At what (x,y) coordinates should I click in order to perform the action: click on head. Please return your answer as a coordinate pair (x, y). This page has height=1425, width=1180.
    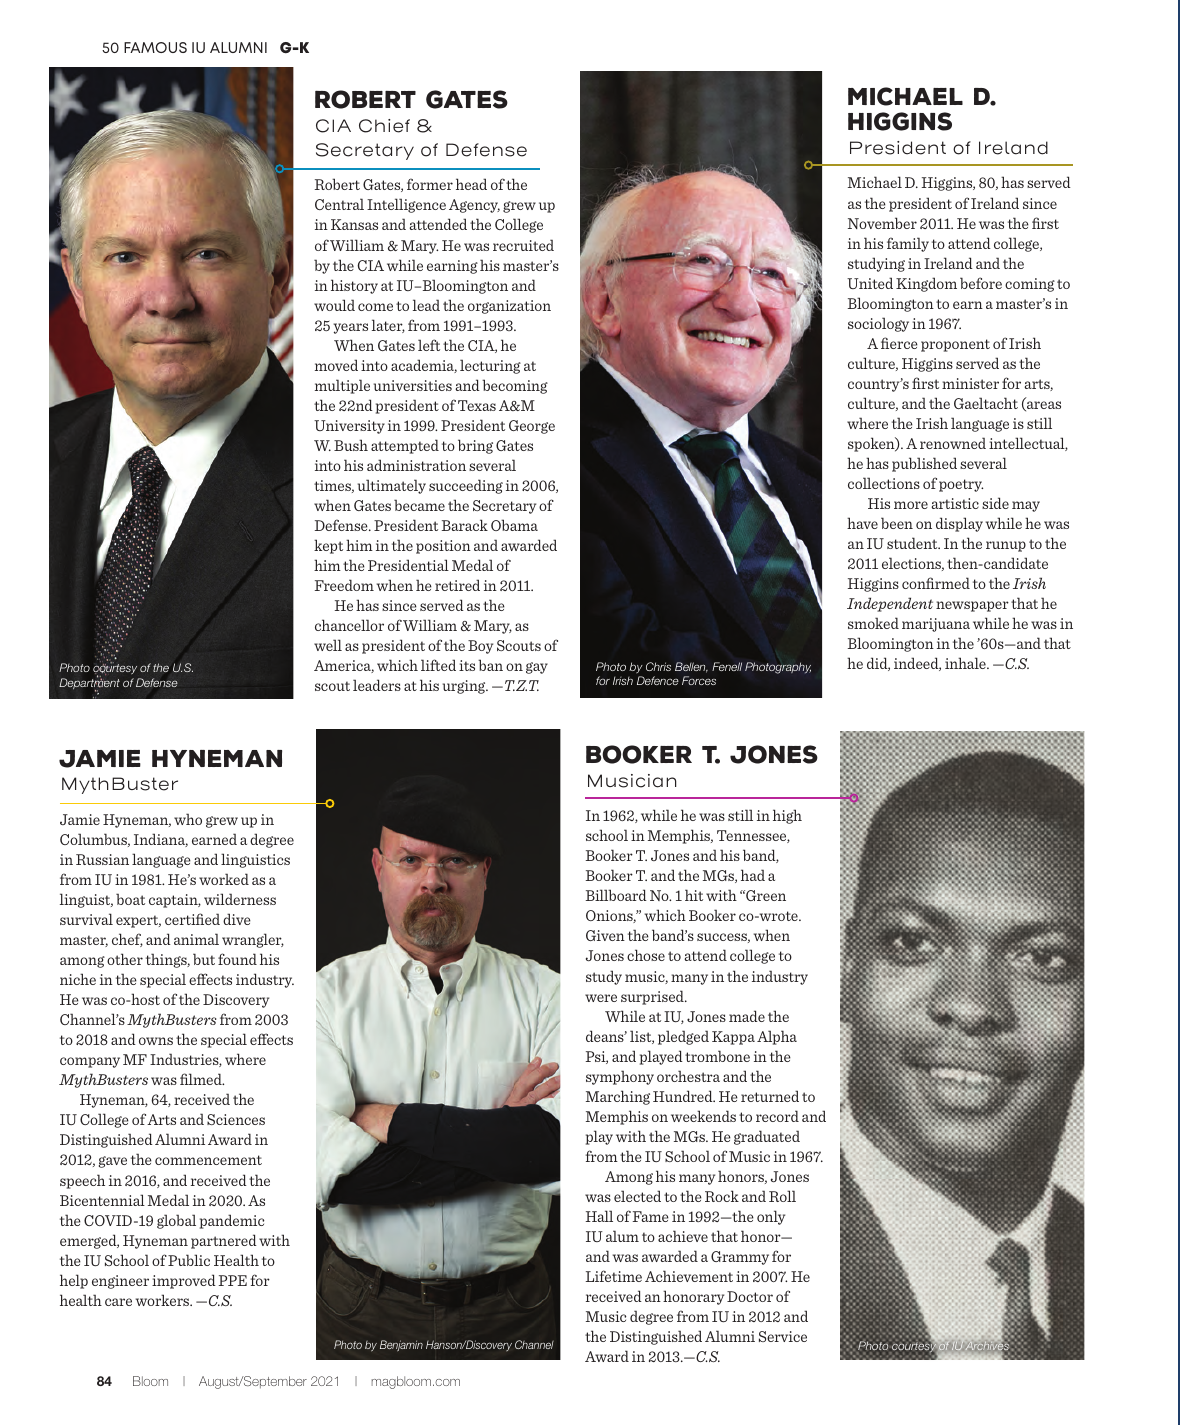
    Looking at the image, I should click on (471, 184).
